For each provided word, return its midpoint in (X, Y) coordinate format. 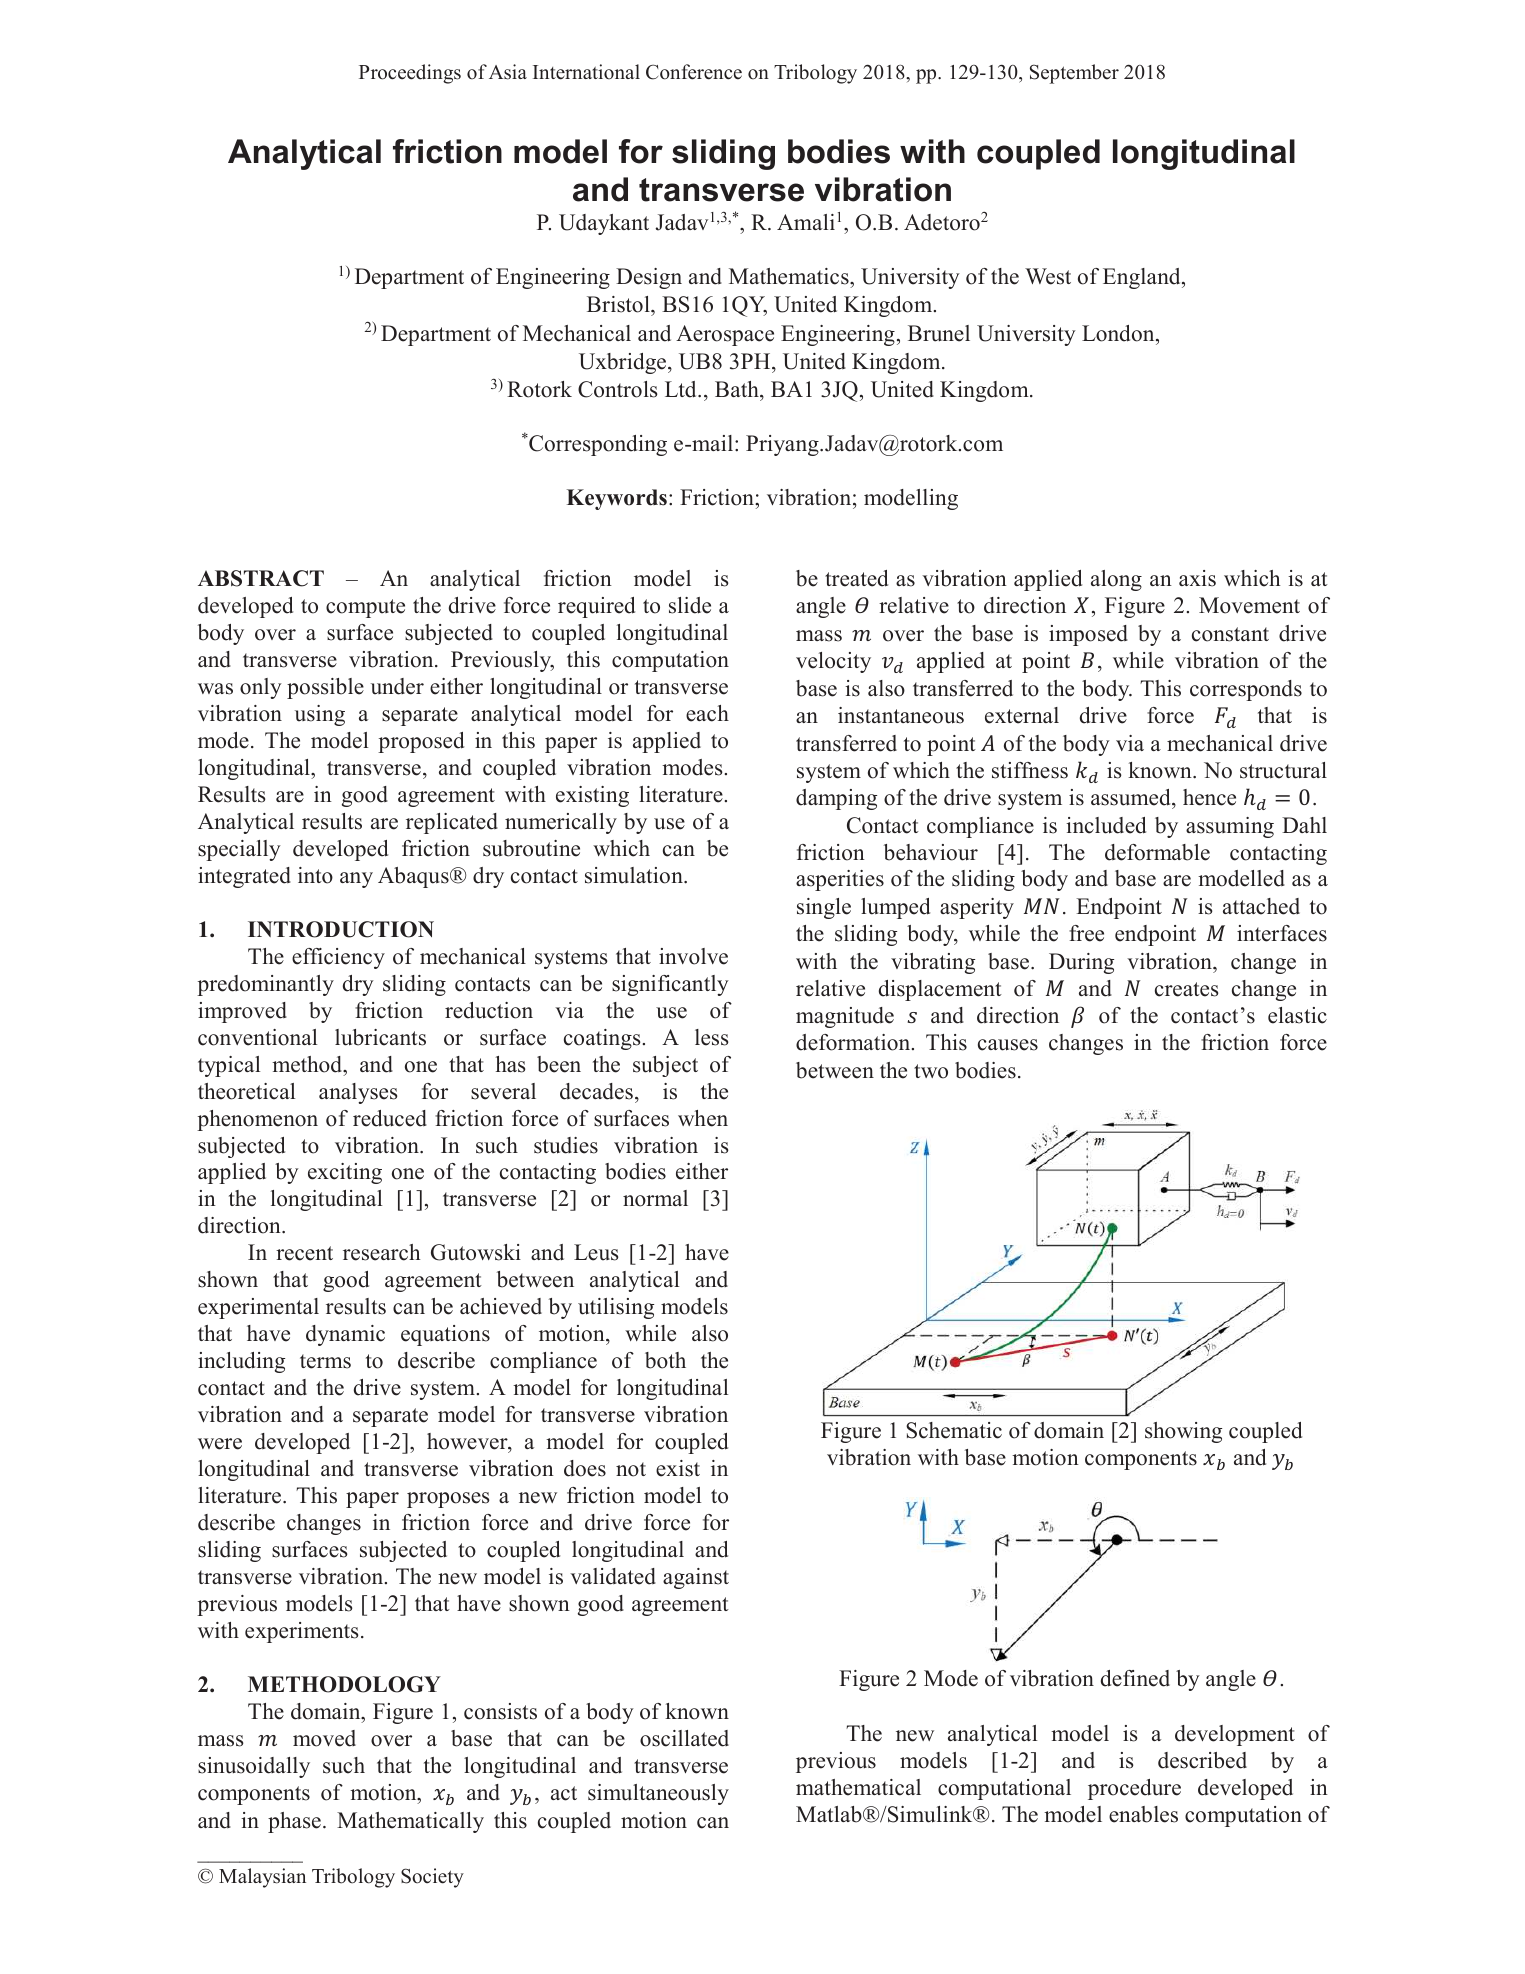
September (1074, 74)
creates (1187, 989)
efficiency (338, 958)
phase (294, 1822)
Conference (694, 72)
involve (693, 956)
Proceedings (410, 74)
